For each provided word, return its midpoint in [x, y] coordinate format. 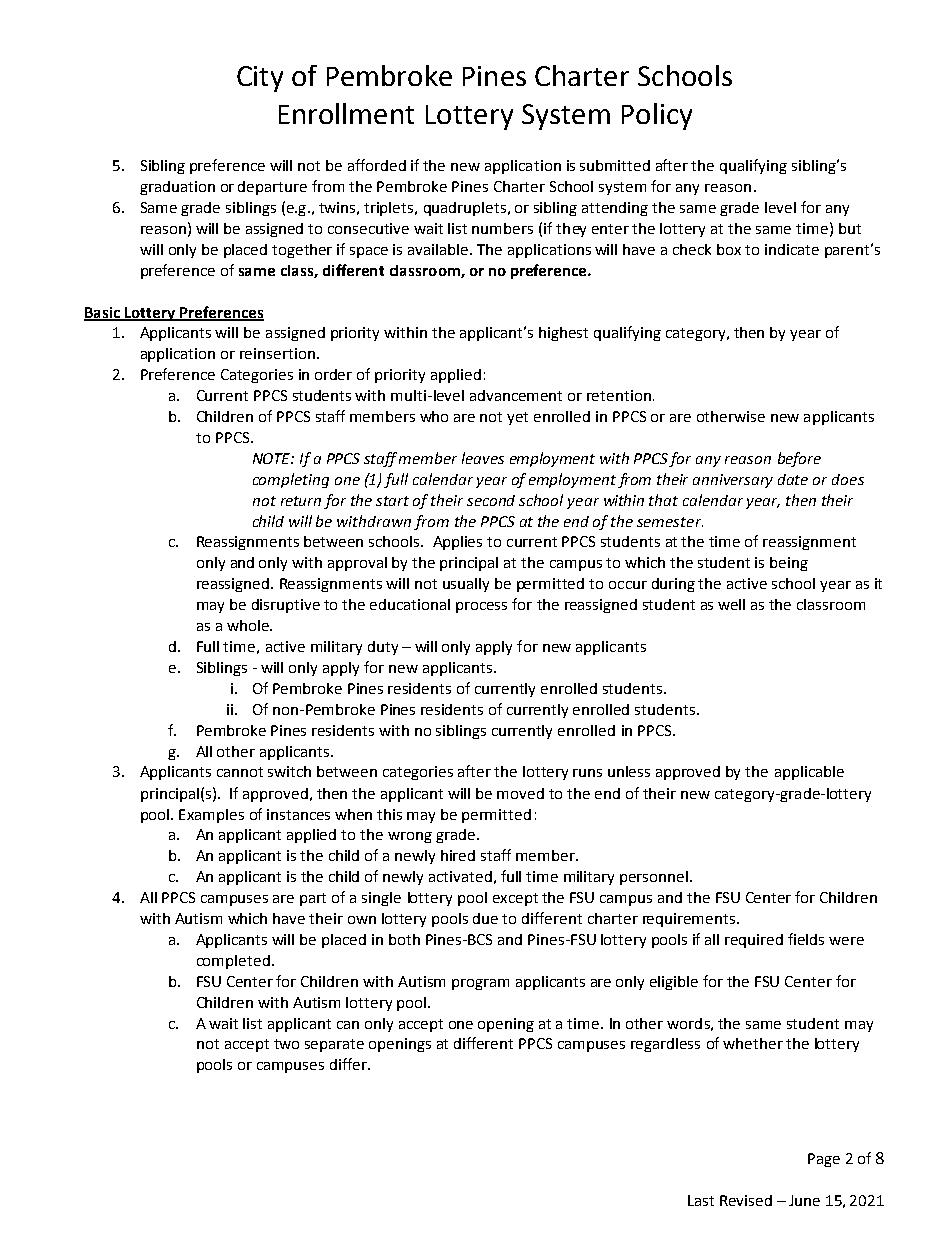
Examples [211, 816]
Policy [657, 116]
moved [520, 793]
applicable [809, 773]
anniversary [733, 481]
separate [334, 1045]
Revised [746, 1200]
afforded [377, 165]
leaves [483, 458]
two [286, 1044]
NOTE [273, 458]
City [260, 79]
